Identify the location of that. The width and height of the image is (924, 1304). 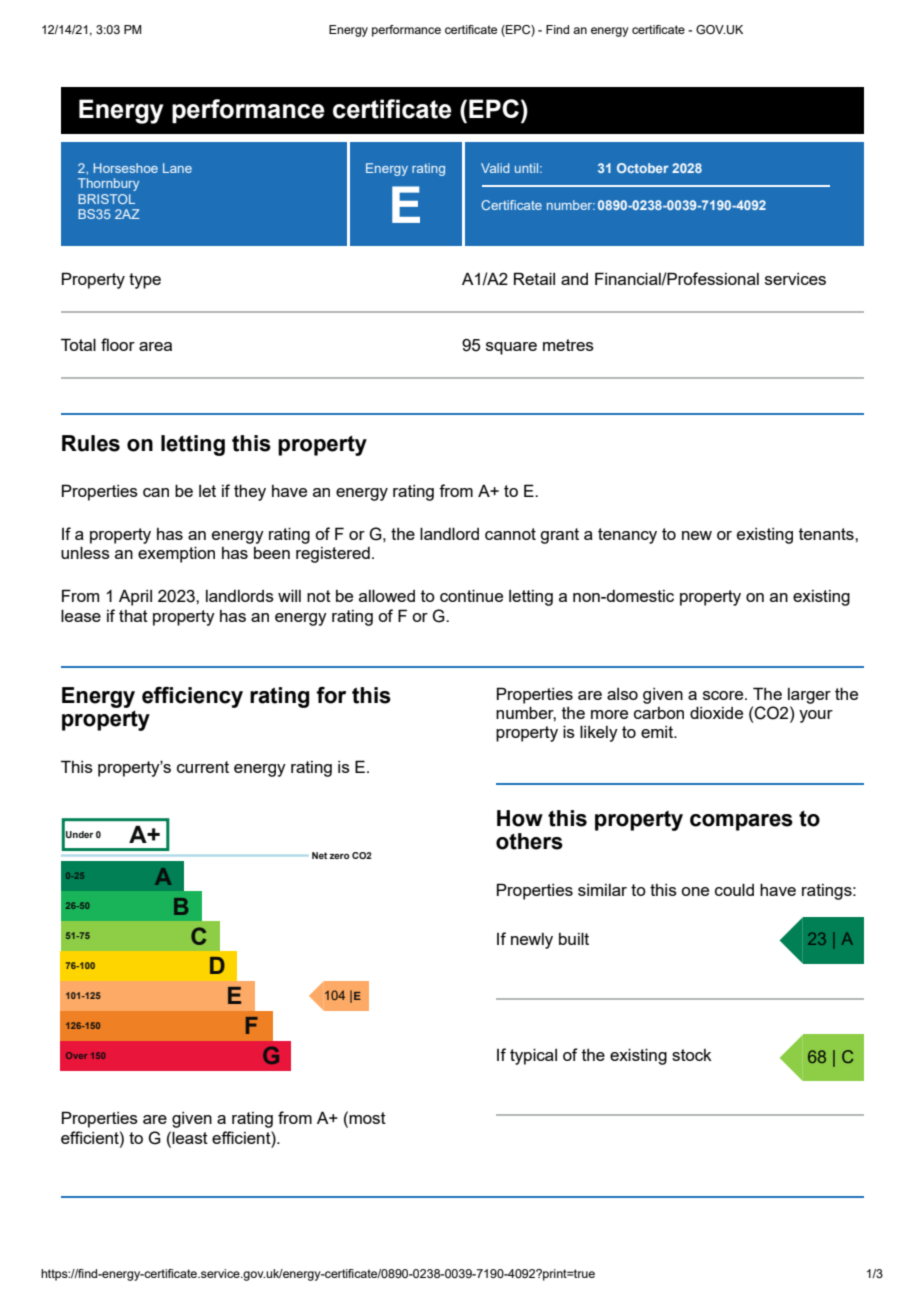
(133, 616).
